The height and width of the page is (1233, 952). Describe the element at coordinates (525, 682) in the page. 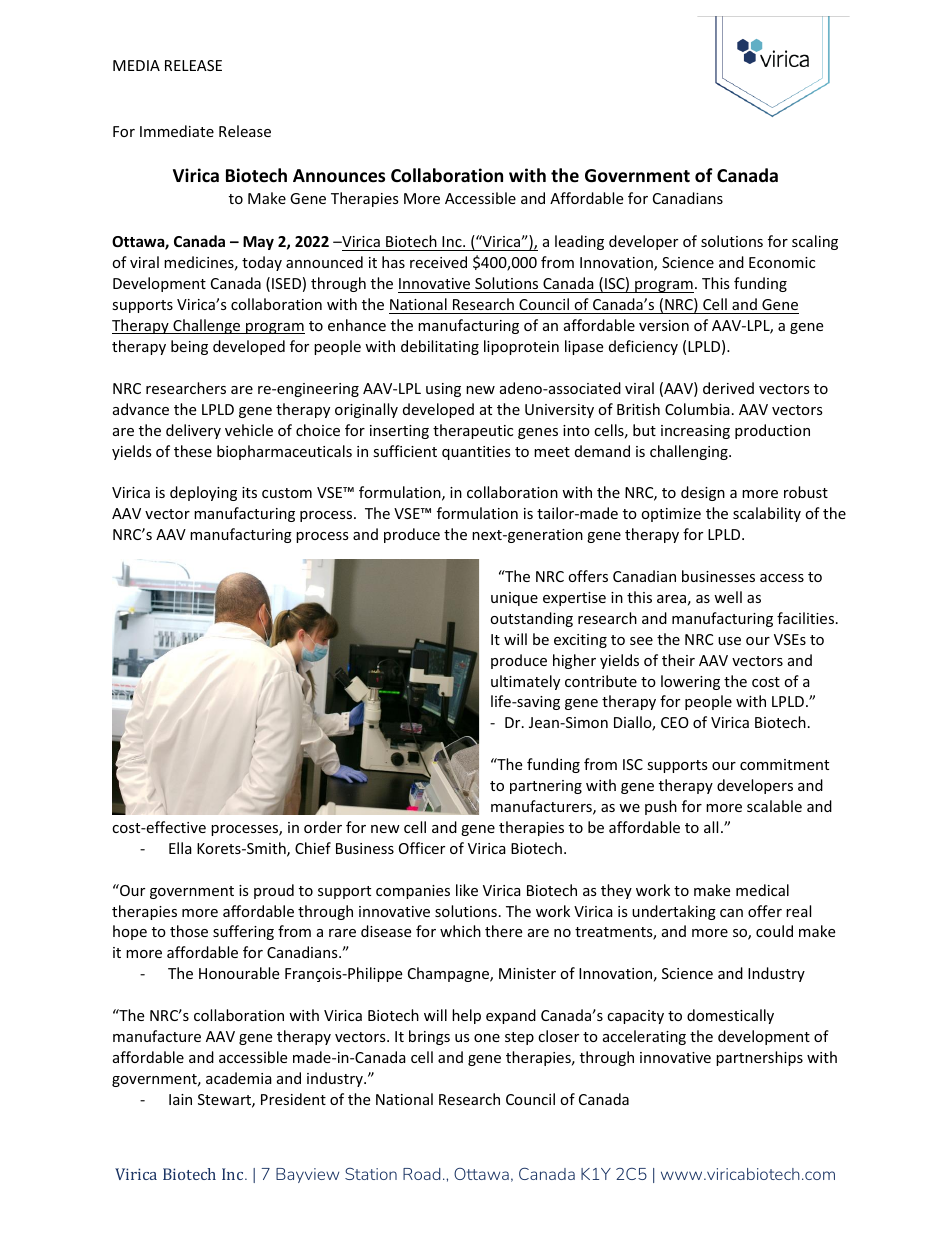

I see `ultimately` at that location.
